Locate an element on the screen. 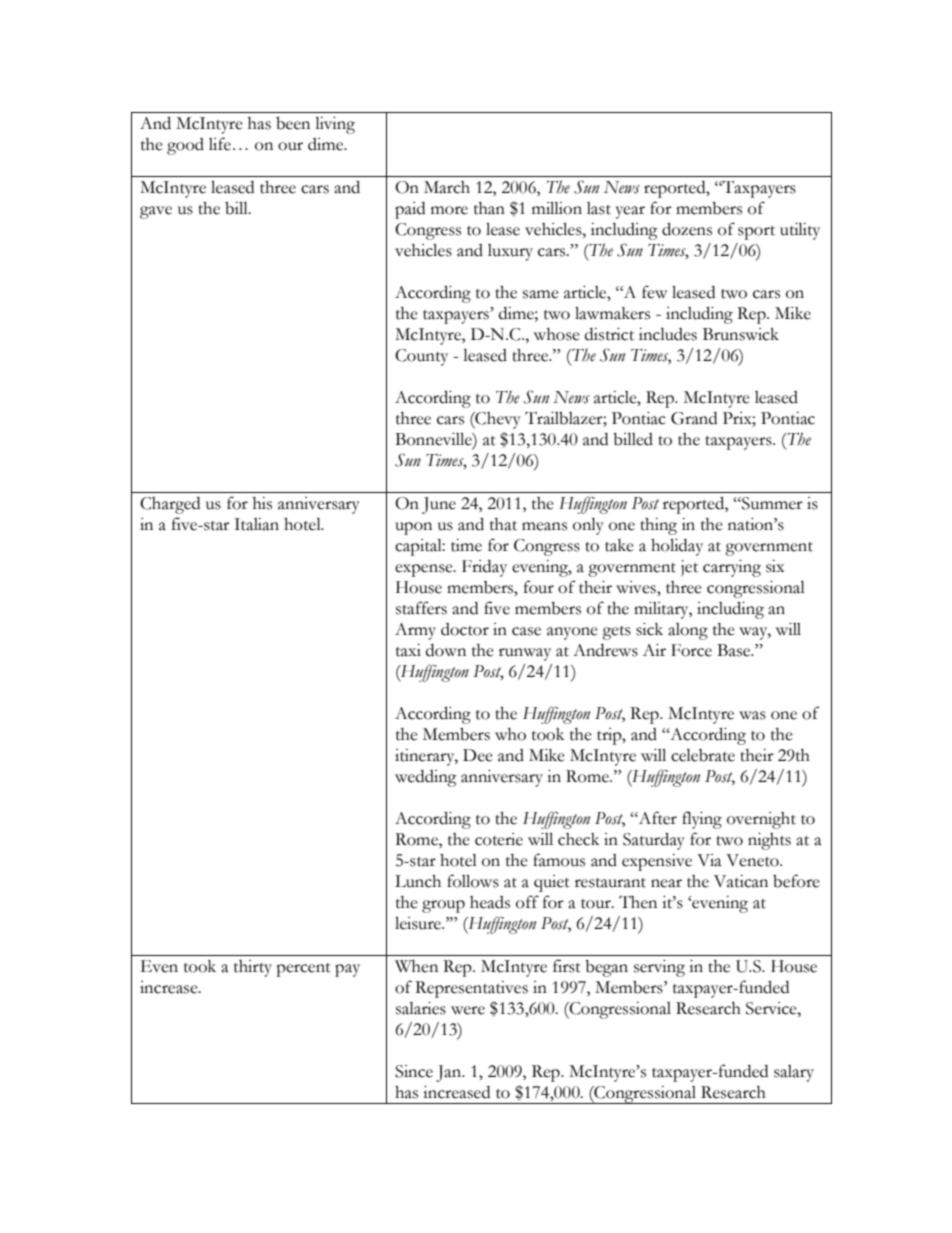 The width and height of the screenshot is (952, 1233). life is located at coordinates (220, 144).
